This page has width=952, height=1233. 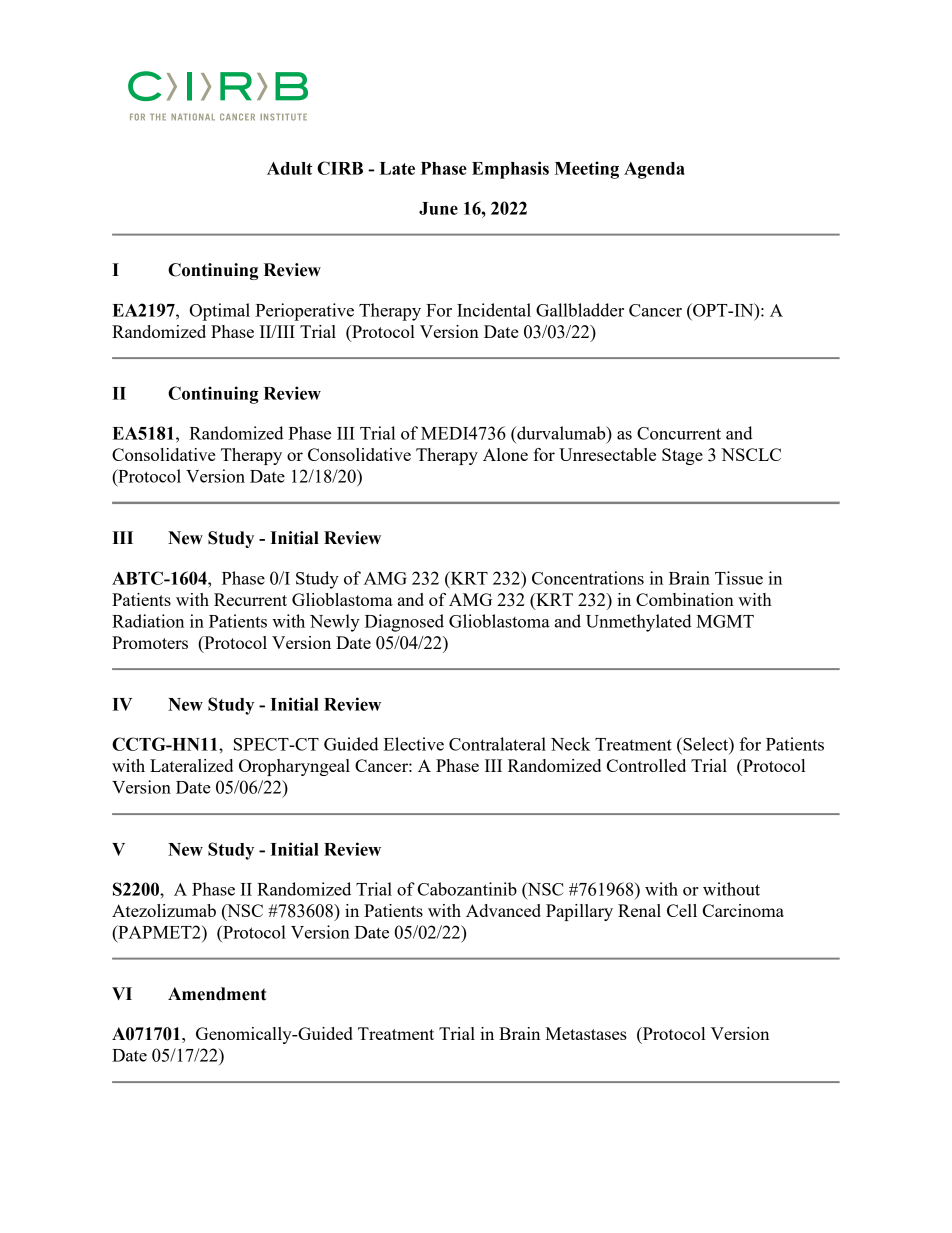 What do you see at coordinates (220, 312) in the page?
I see `Optimal` at bounding box center [220, 312].
